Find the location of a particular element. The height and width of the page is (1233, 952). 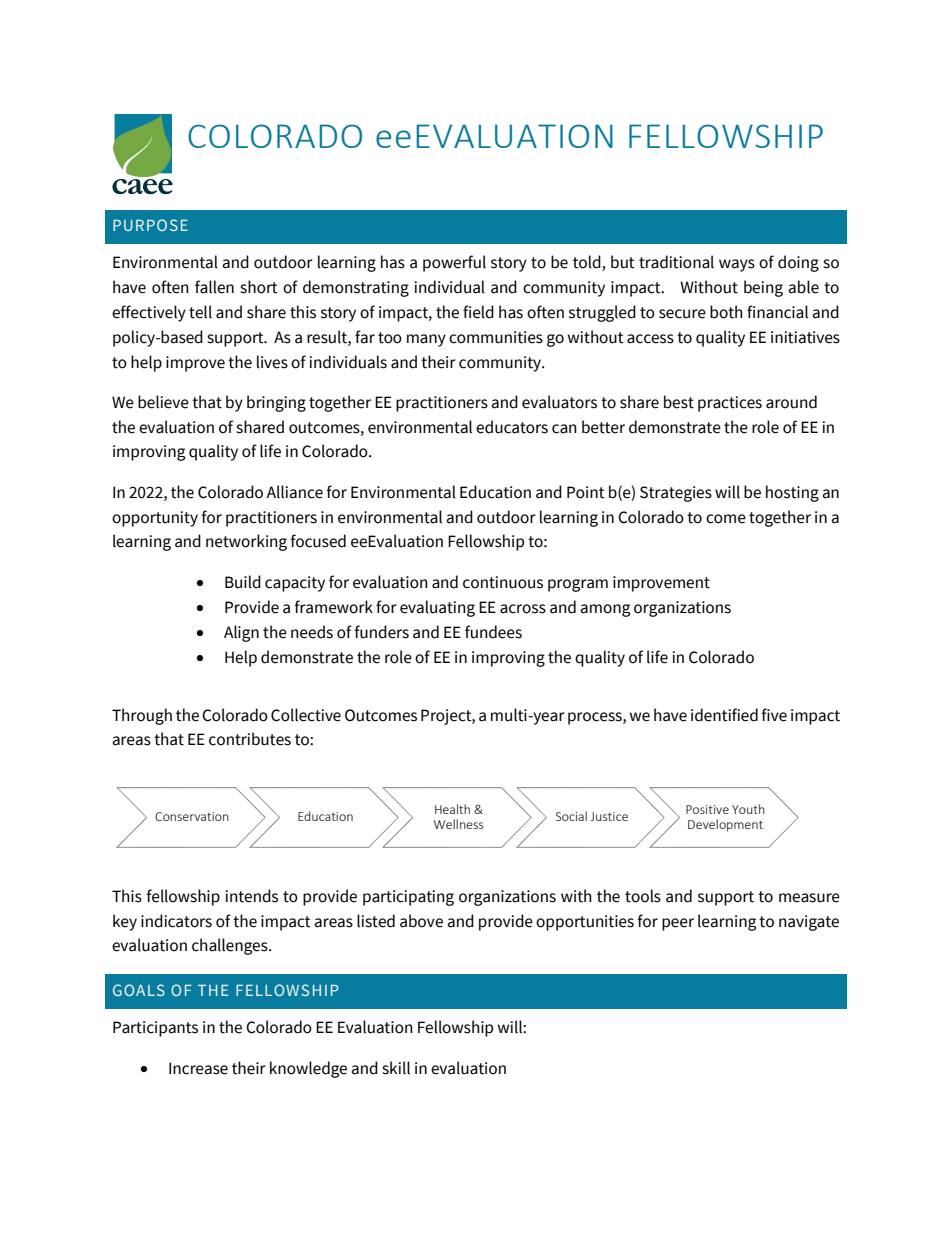

Conservation is located at coordinates (192, 816).
